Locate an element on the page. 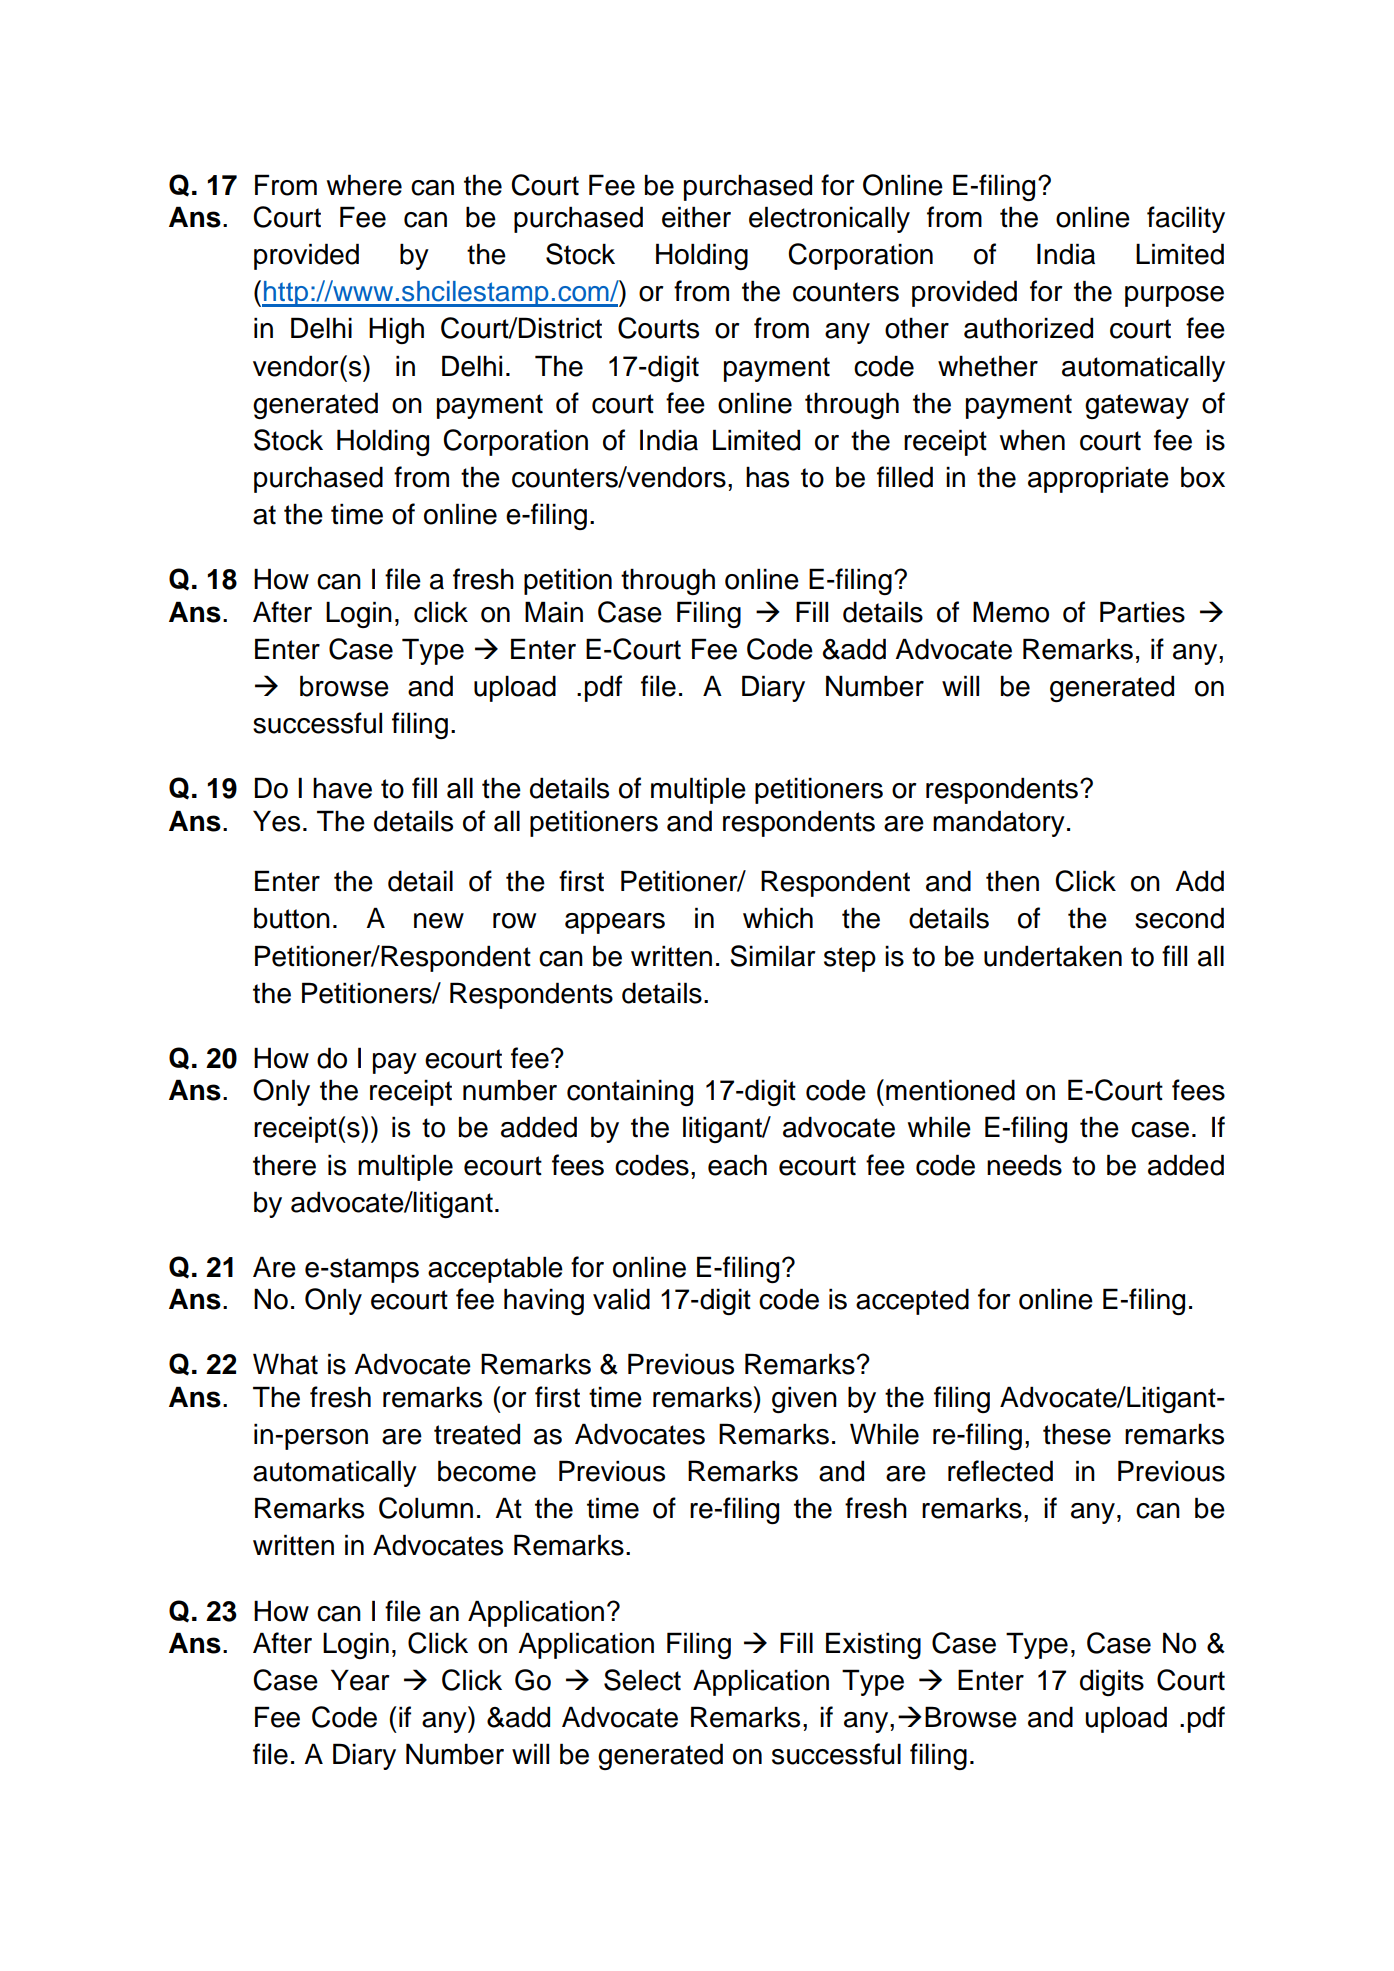 The image size is (1394, 1971). either is located at coordinates (696, 217).
